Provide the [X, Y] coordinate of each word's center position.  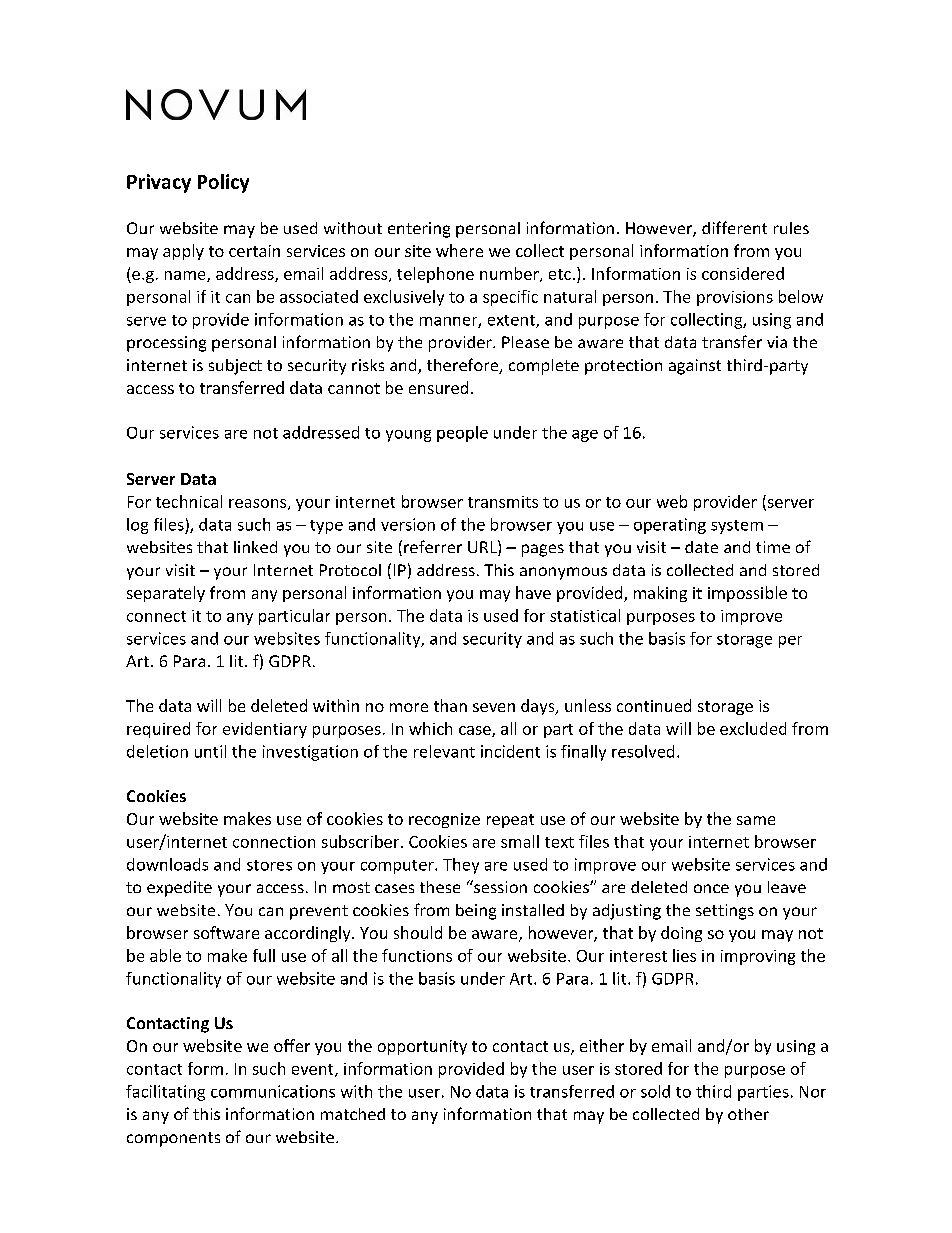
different [734, 227]
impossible [747, 594]
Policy [223, 183]
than [450, 705]
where [459, 250]
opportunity [422, 1047]
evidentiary [265, 730]
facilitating [165, 1093]
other [748, 1114]
